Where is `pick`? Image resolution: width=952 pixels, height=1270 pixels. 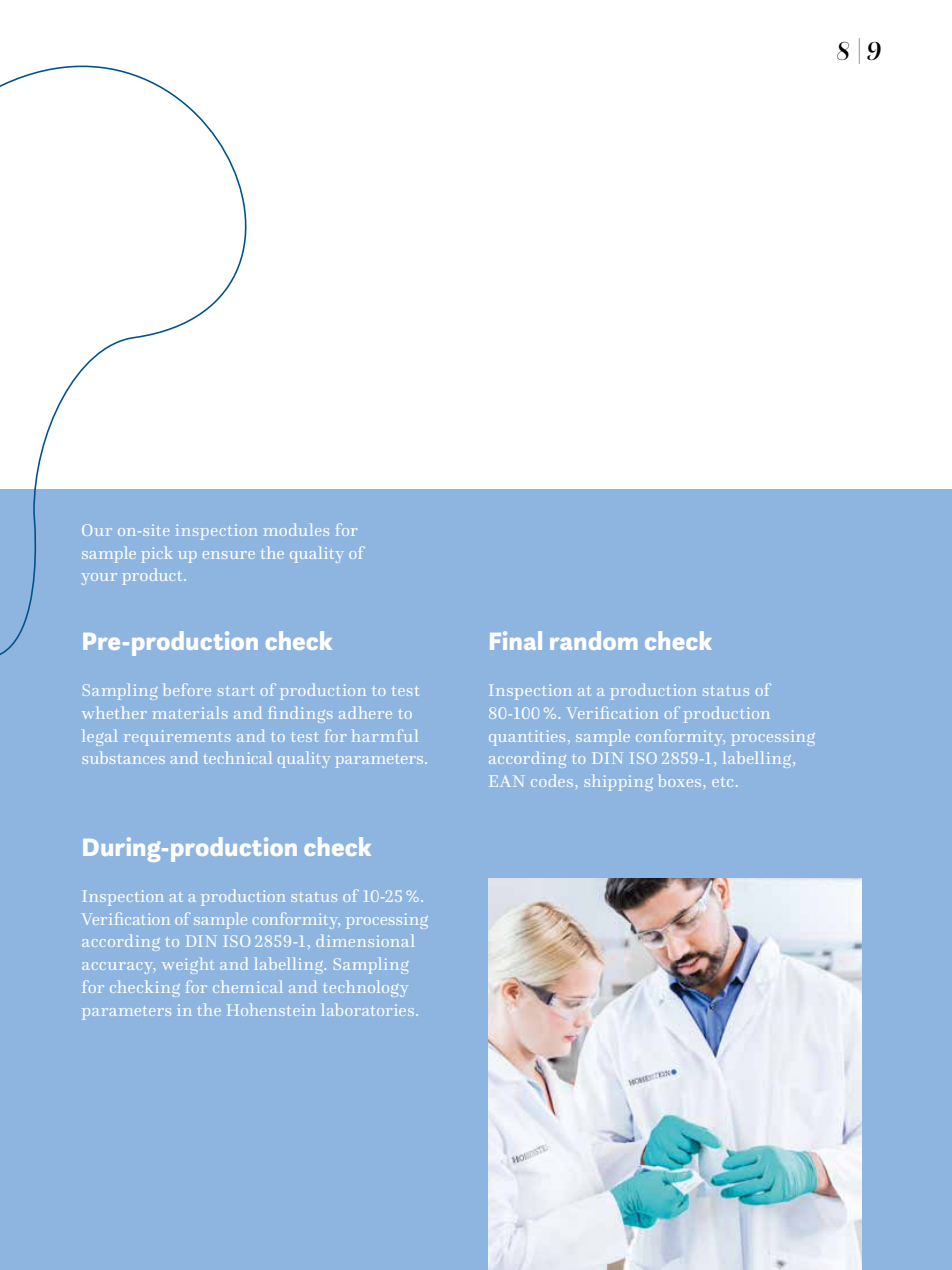 pick is located at coordinates (157, 555).
